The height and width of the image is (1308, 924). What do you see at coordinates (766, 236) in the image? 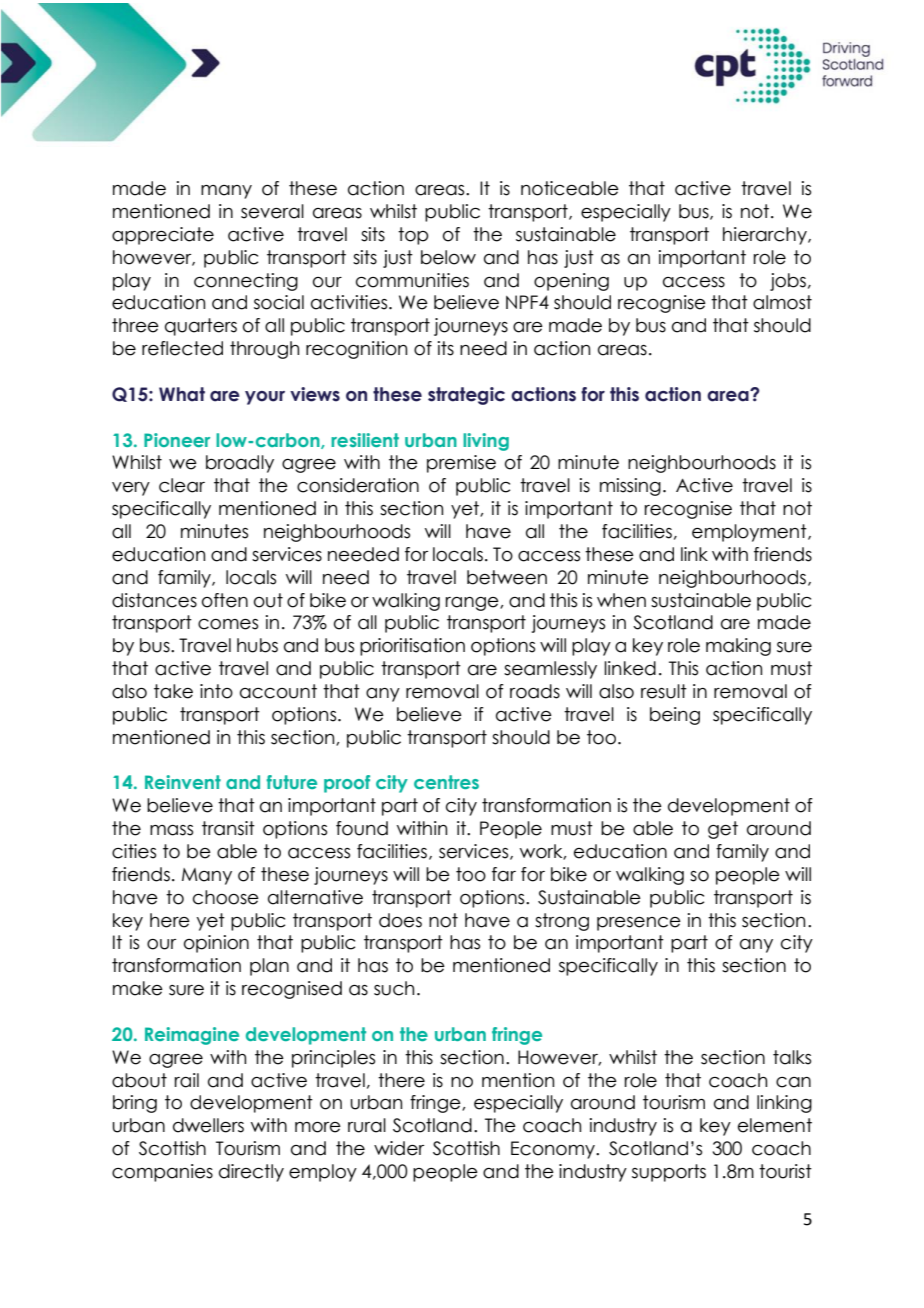
I see `hierarchy` at bounding box center [766, 236].
